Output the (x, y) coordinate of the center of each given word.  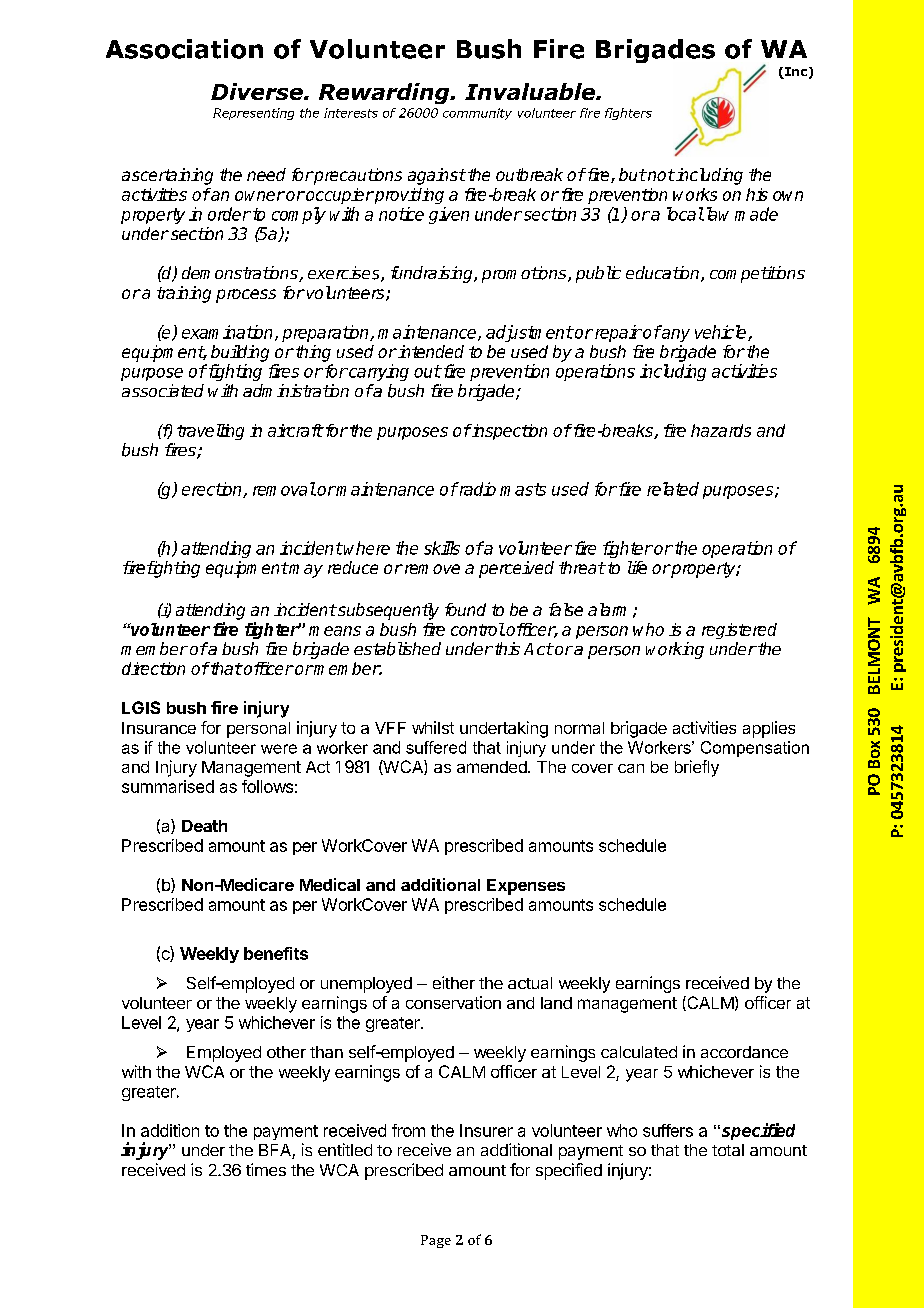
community (477, 114)
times (266, 1169)
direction (153, 668)
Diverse (258, 91)
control (478, 629)
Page (436, 1241)
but (632, 174)
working (675, 650)
